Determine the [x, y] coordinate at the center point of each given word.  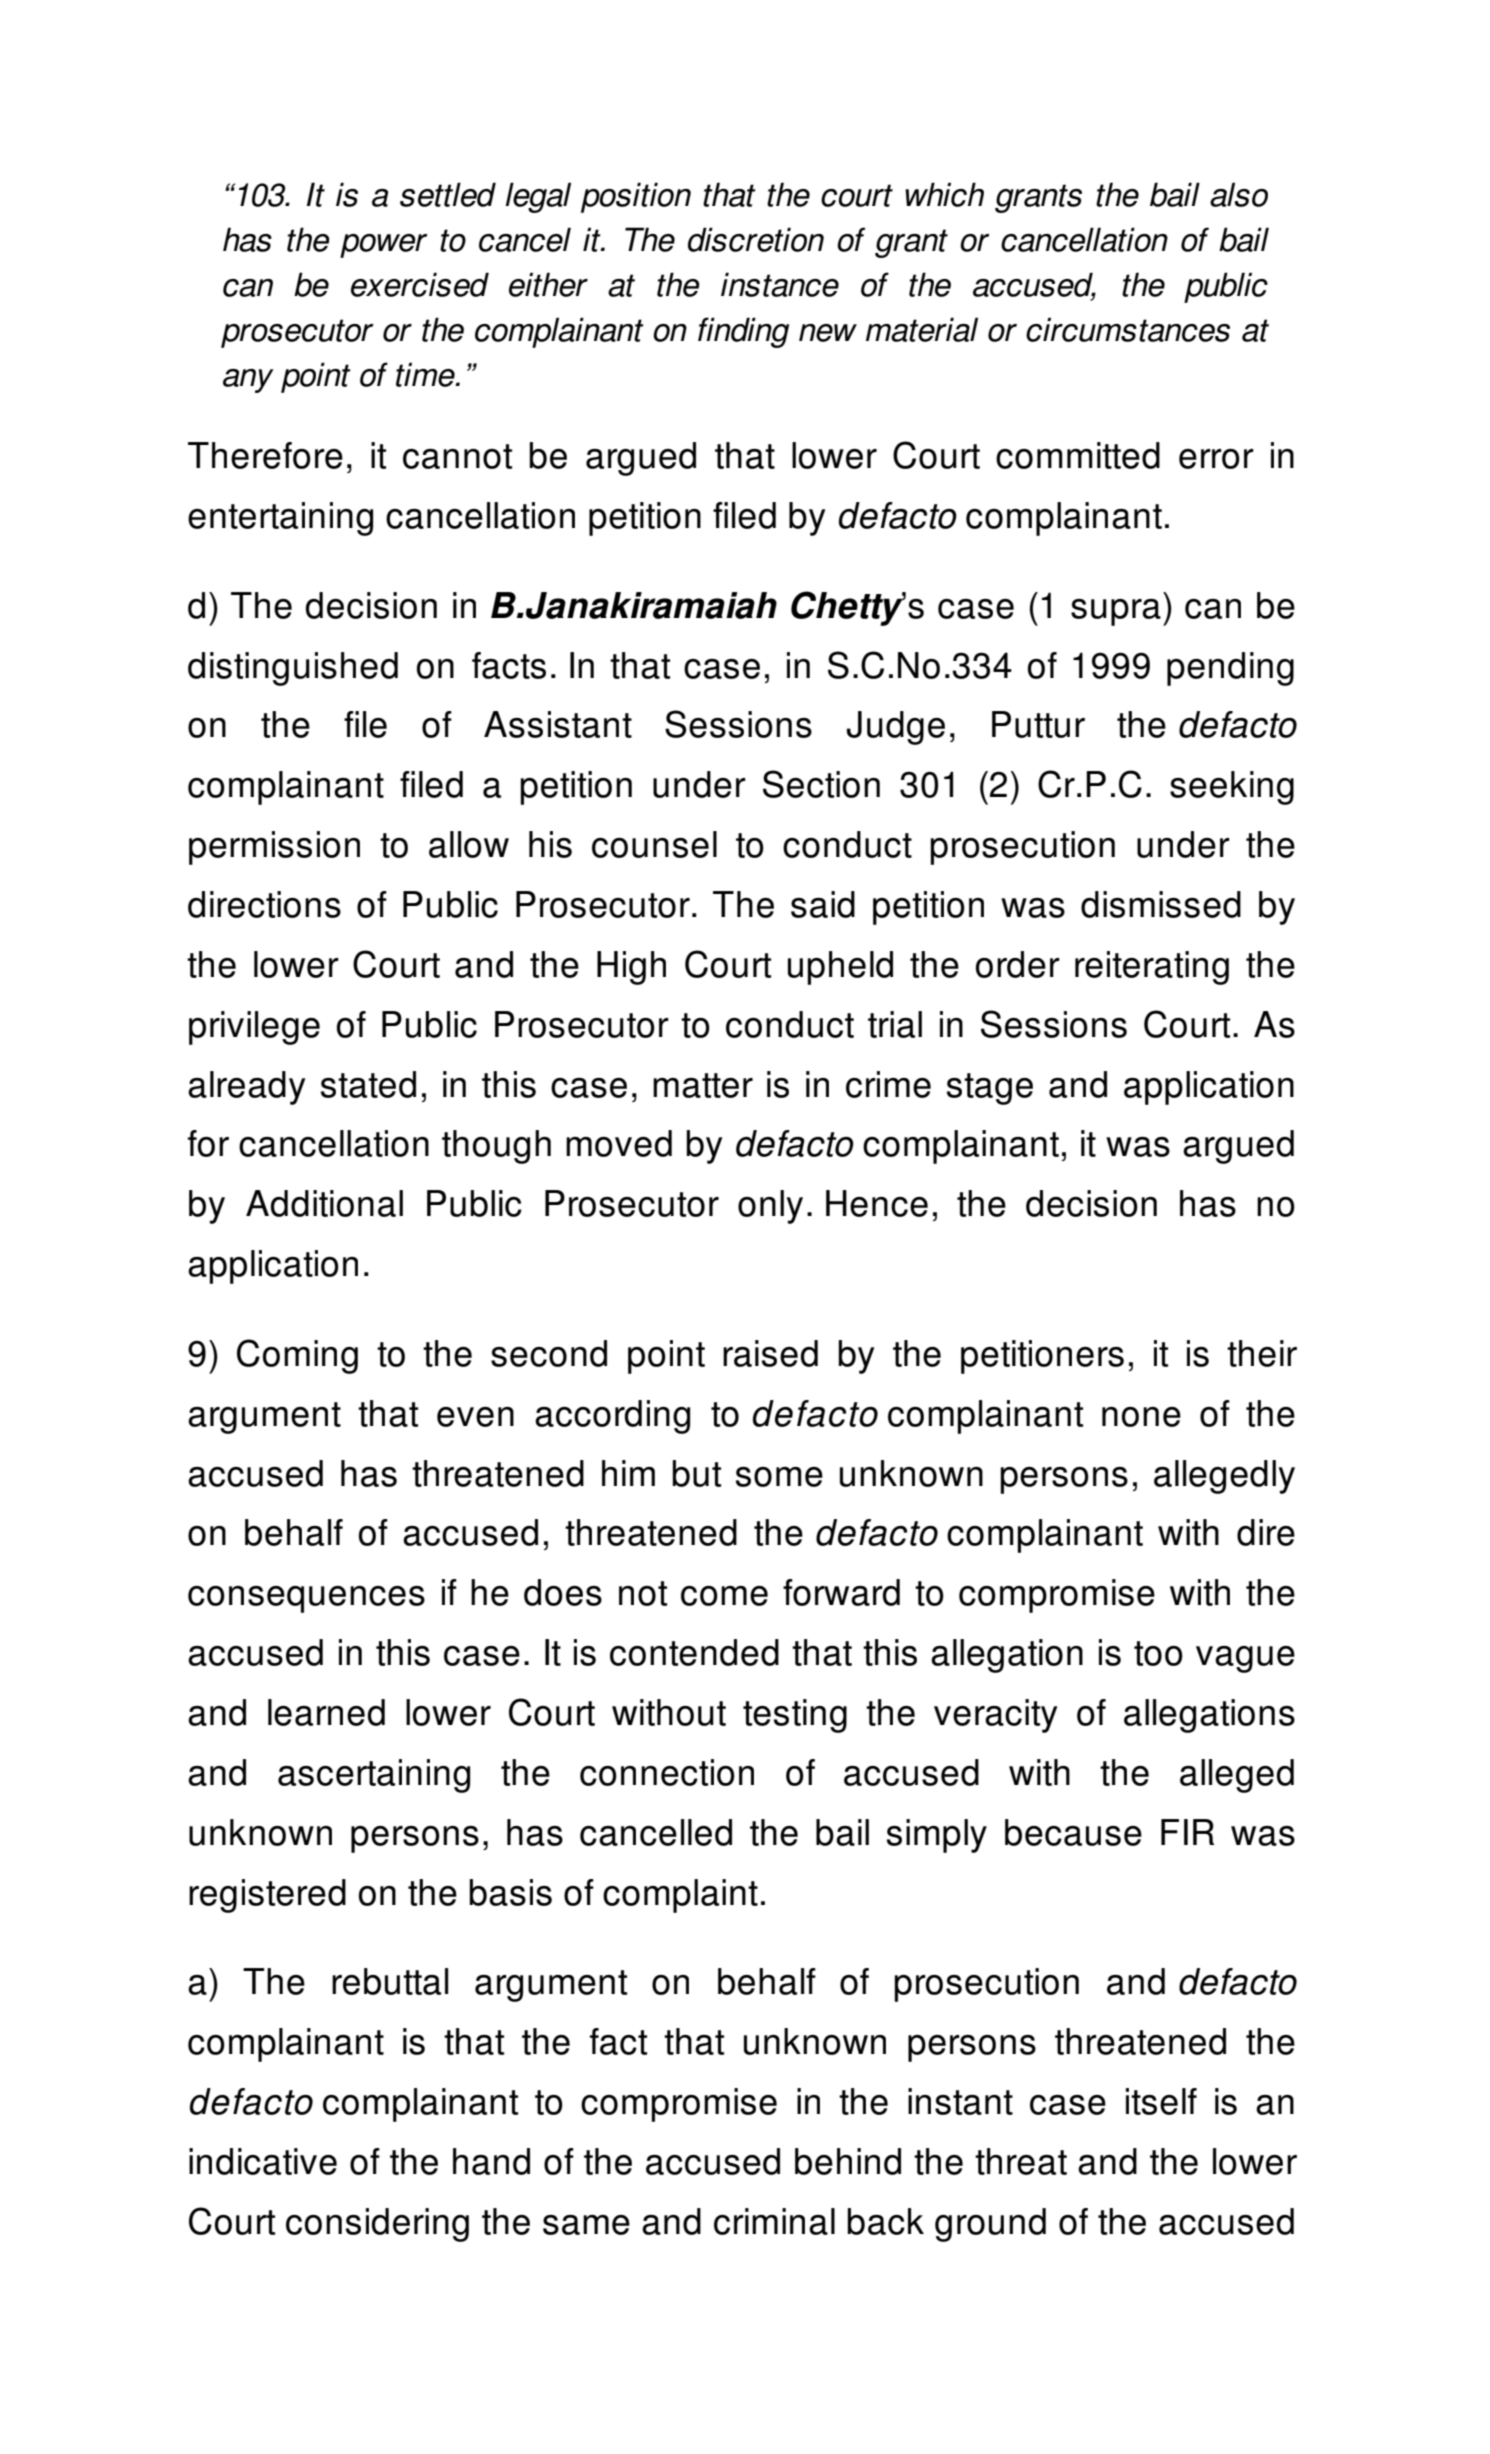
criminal [774, 2221]
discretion [756, 239]
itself [1161, 2101]
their [1262, 1353]
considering [377, 2225]
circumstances [1128, 329]
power [384, 246]
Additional [324, 1203]
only [770, 1207]
